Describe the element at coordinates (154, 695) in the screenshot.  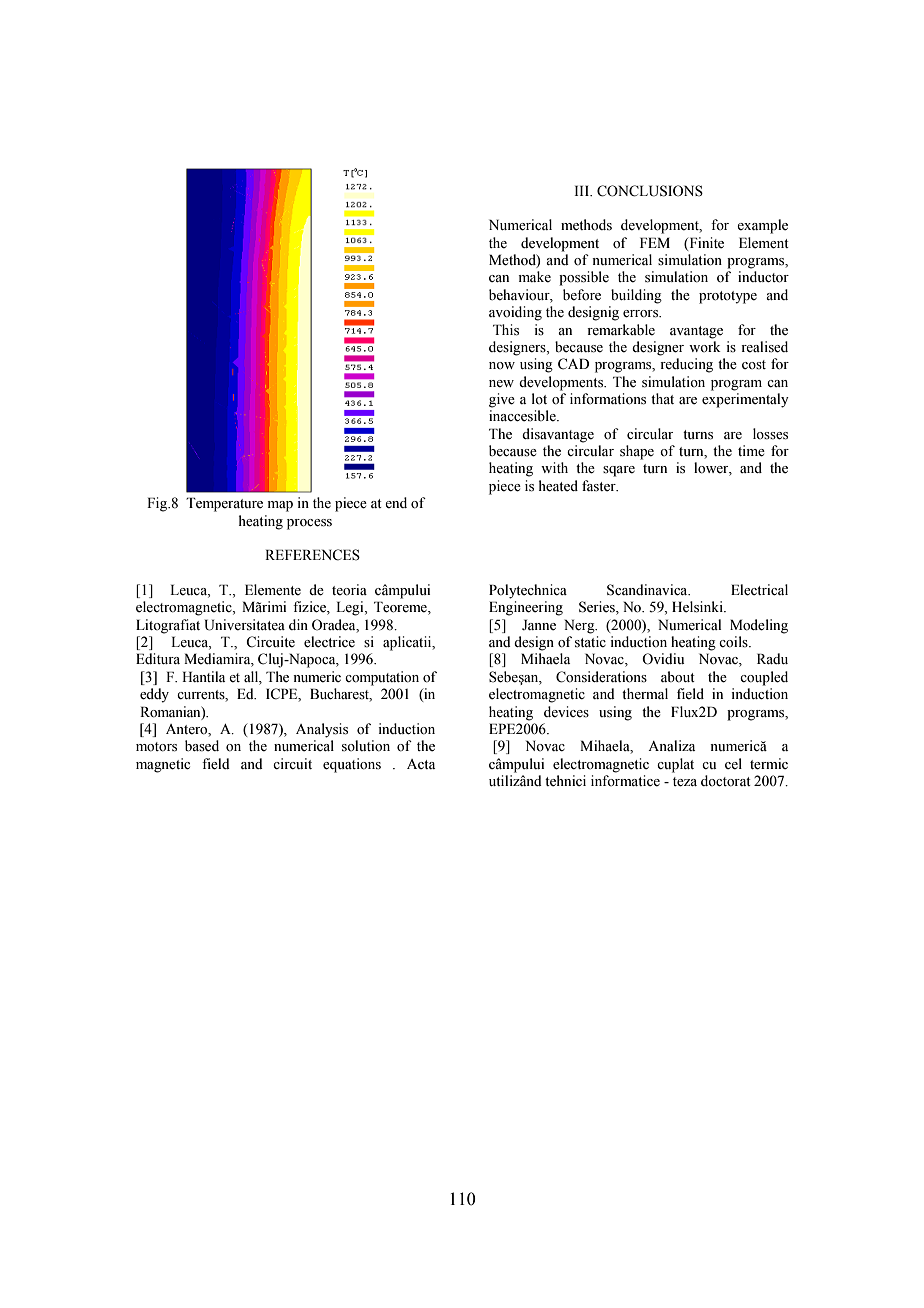
I see `eddy` at that location.
